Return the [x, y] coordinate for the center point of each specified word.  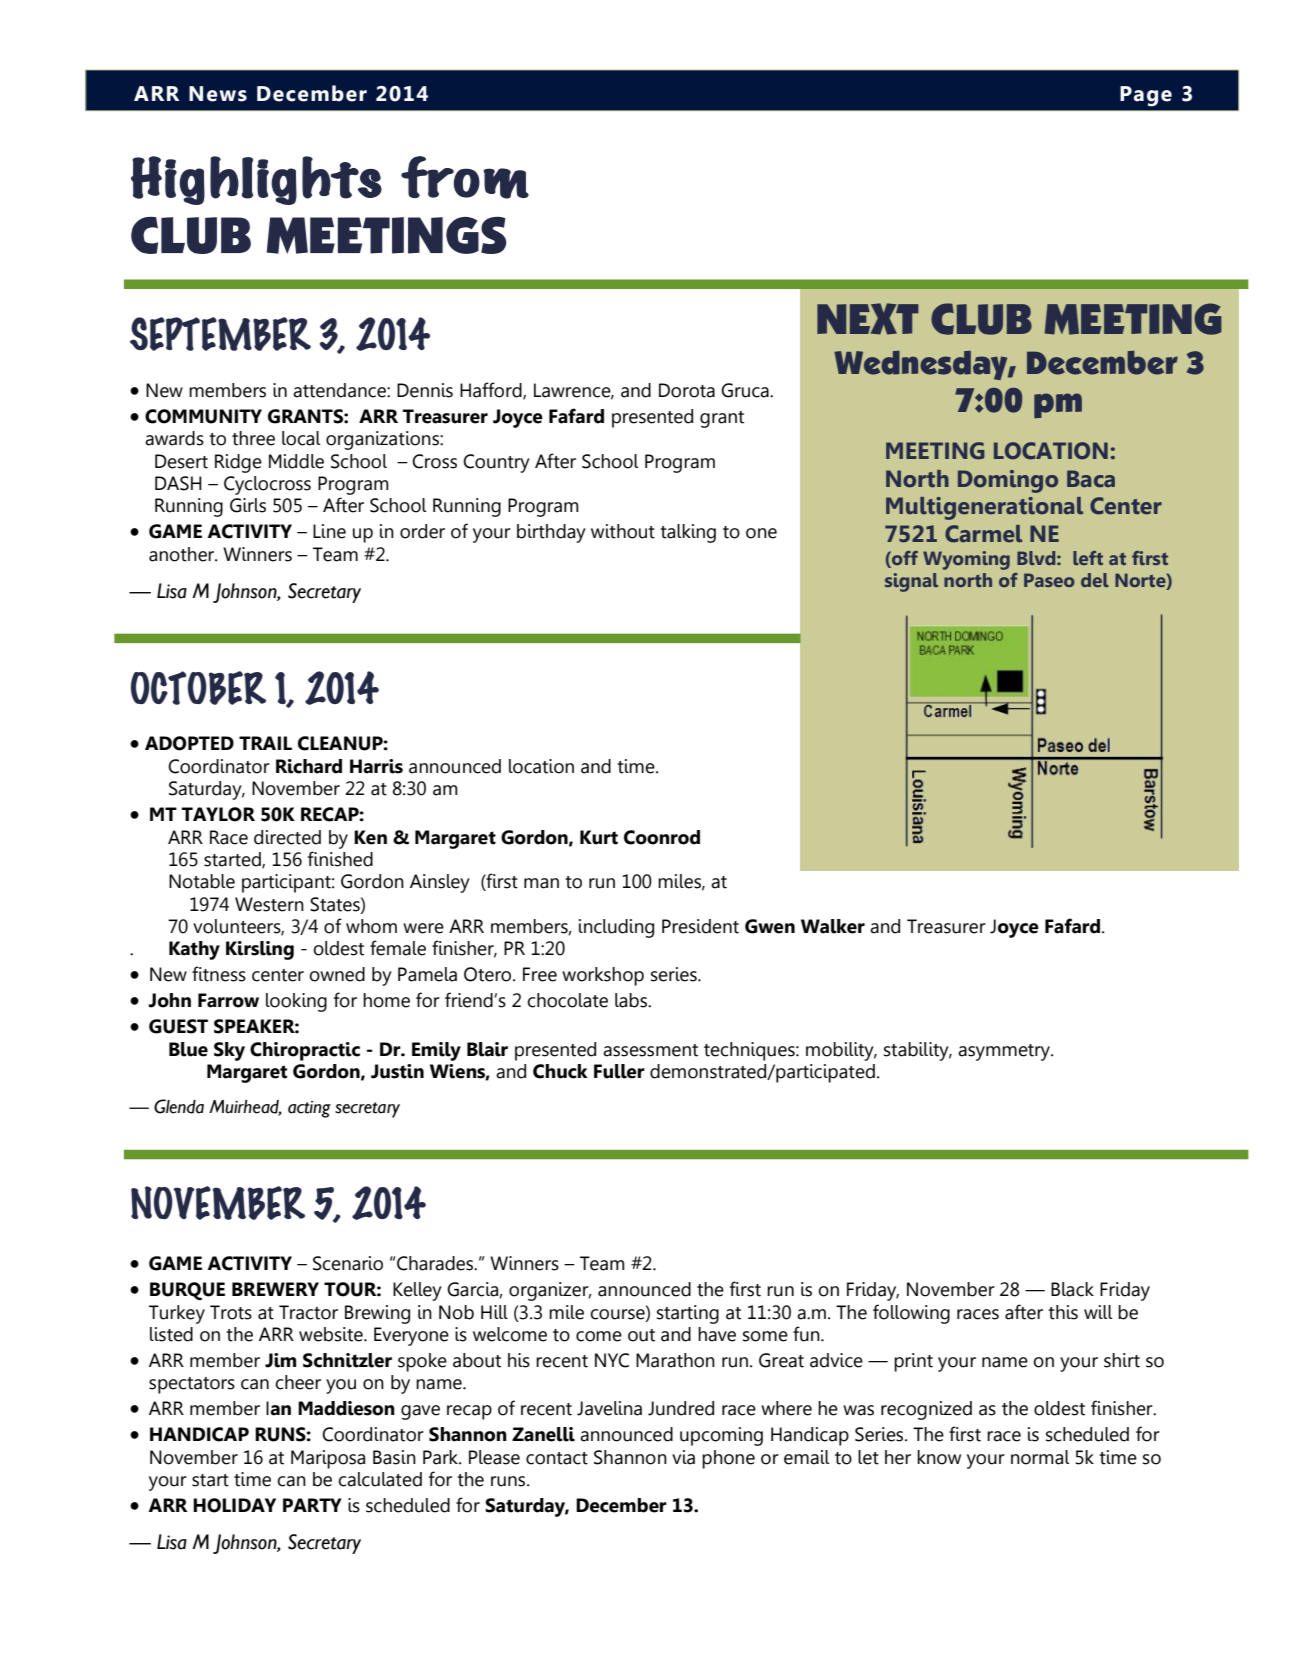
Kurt [599, 837]
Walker [833, 926]
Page [1146, 96]
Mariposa [328, 1459]
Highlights [256, 180]
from [465, 177]
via [683, 1457]
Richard [309, 766]
